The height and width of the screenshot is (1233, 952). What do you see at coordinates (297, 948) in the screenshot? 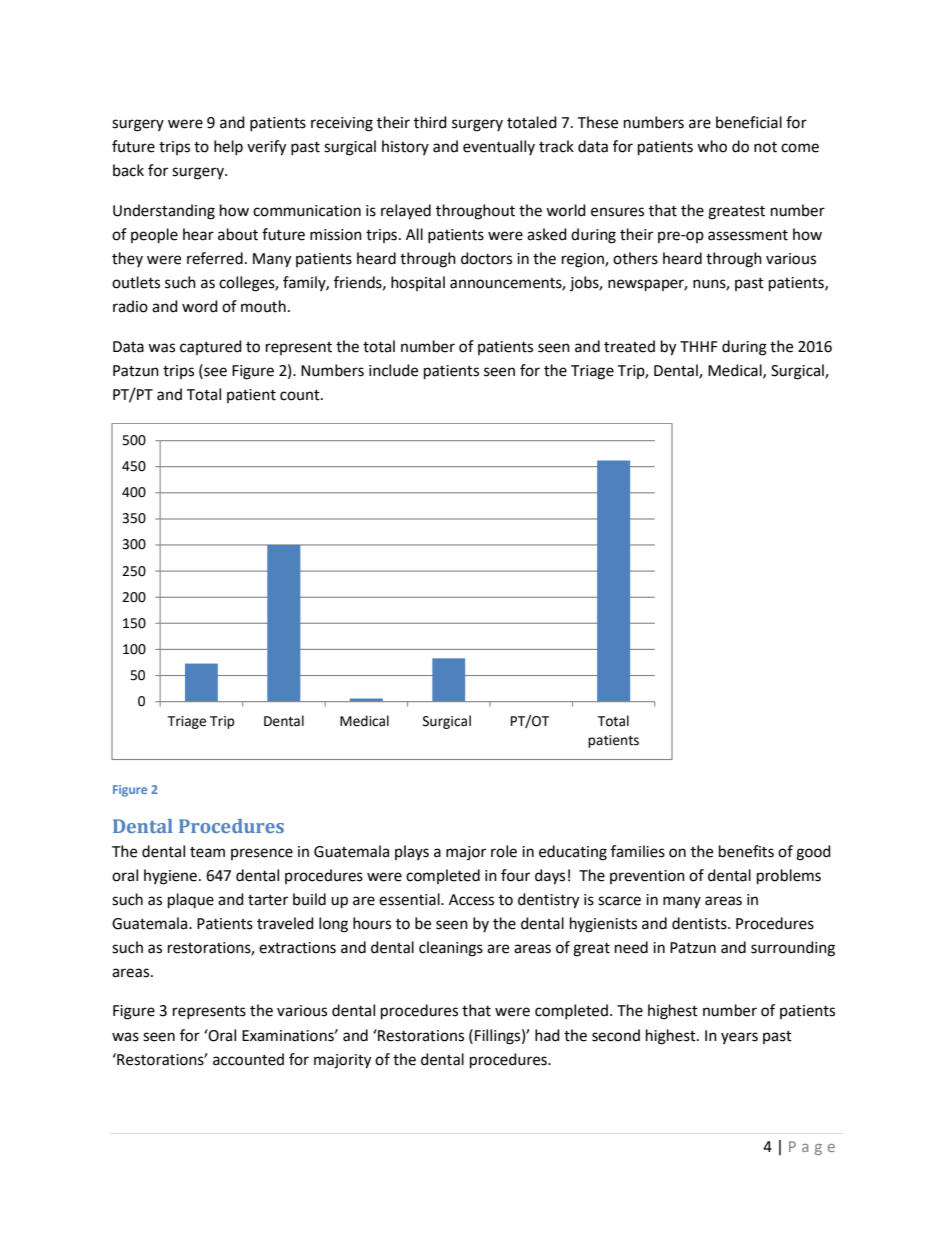
I see `extractions` at bounding box center [297, 948].
